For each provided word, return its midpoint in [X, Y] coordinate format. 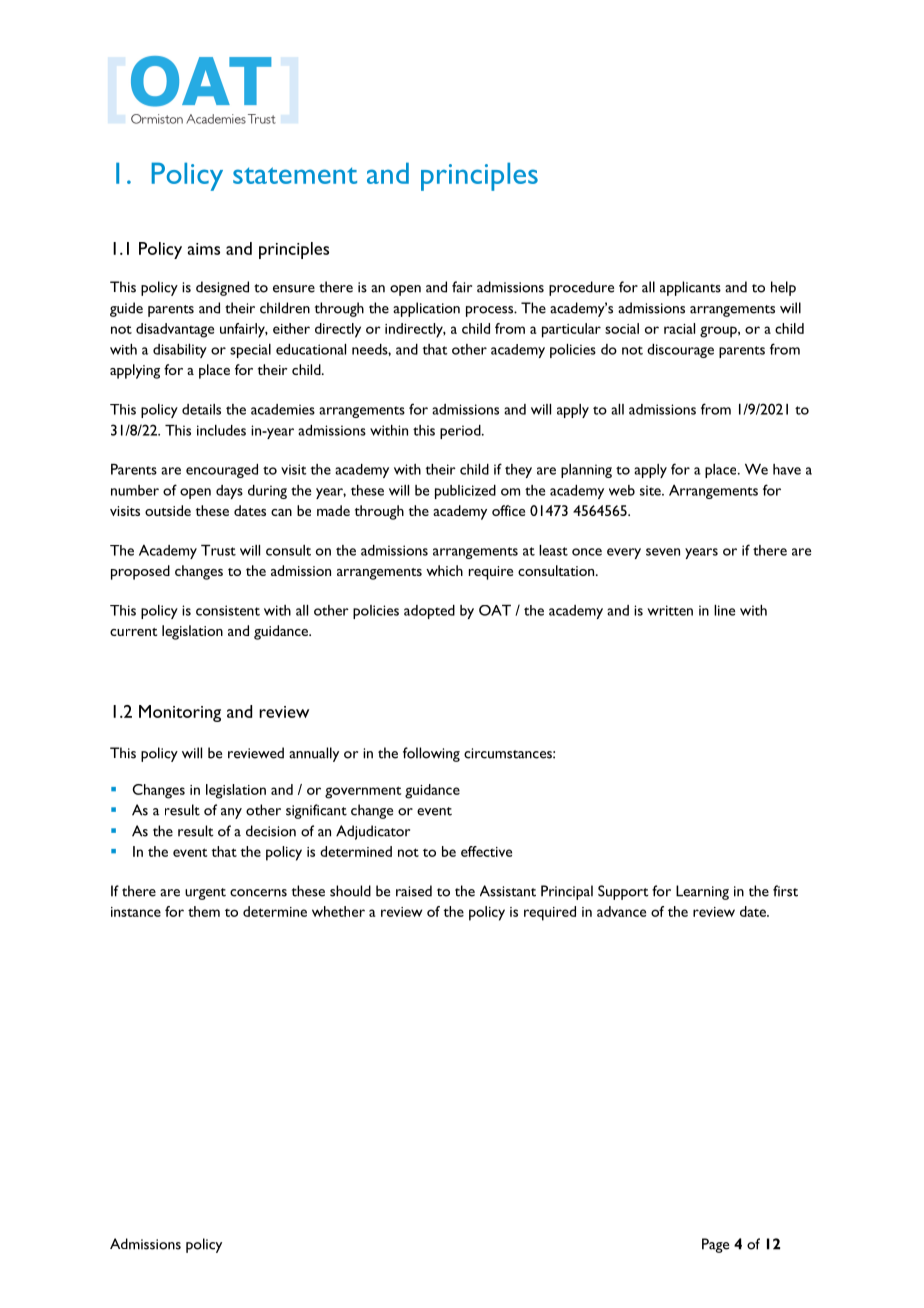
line [724, 610]
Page [715, 1245]
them [204, 911]
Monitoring [180, 713]
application [426, 309]
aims [204, 249]
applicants [690, 288]
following [431, 754]
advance [621, 911]
